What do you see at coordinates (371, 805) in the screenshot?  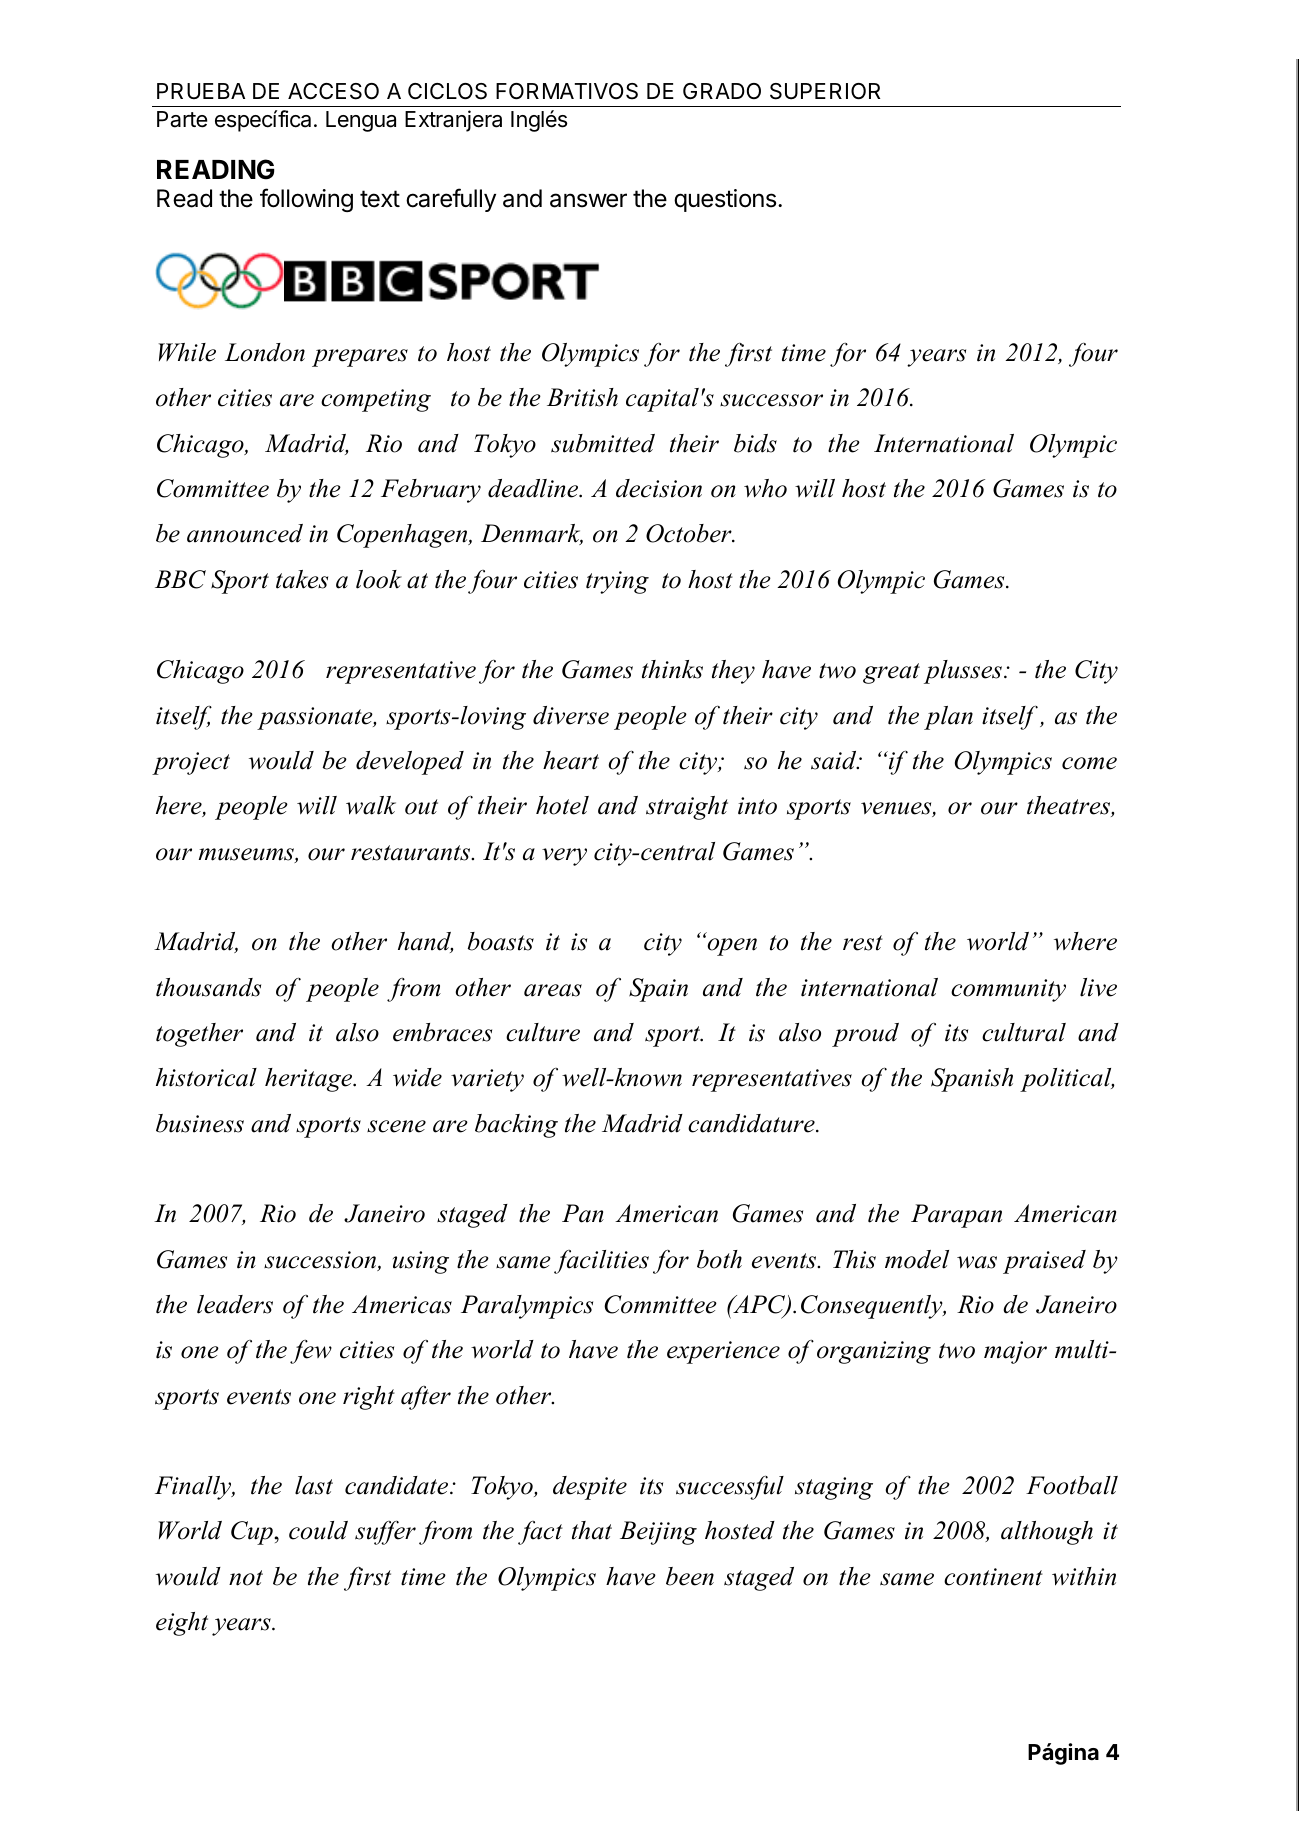 I see `walk` at bounding box center [371, 805].
